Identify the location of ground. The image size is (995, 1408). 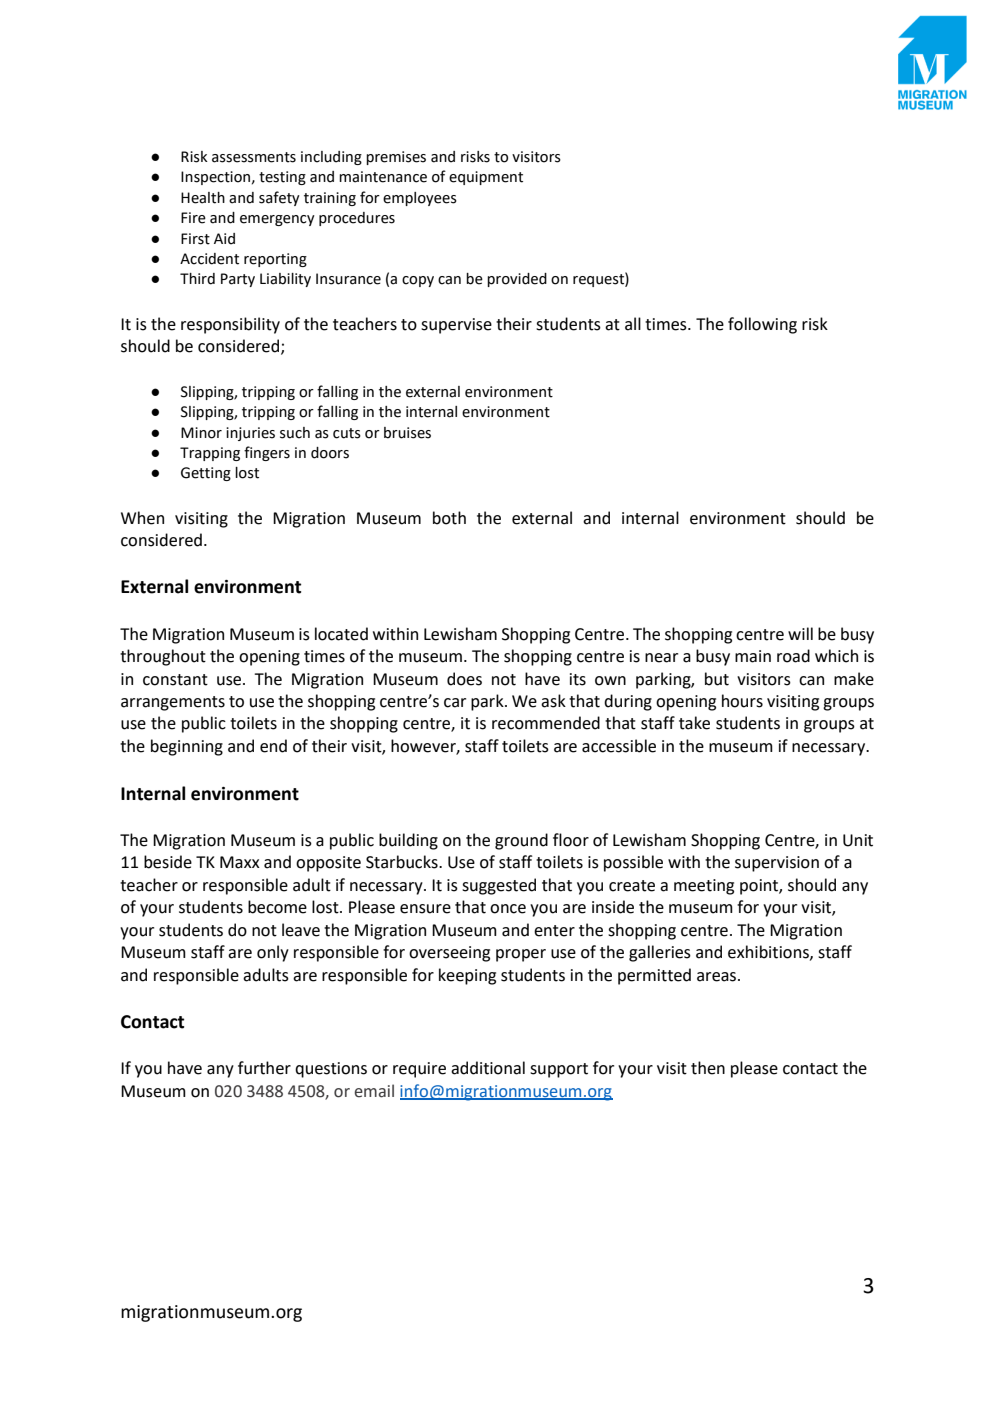
(521, 841).
